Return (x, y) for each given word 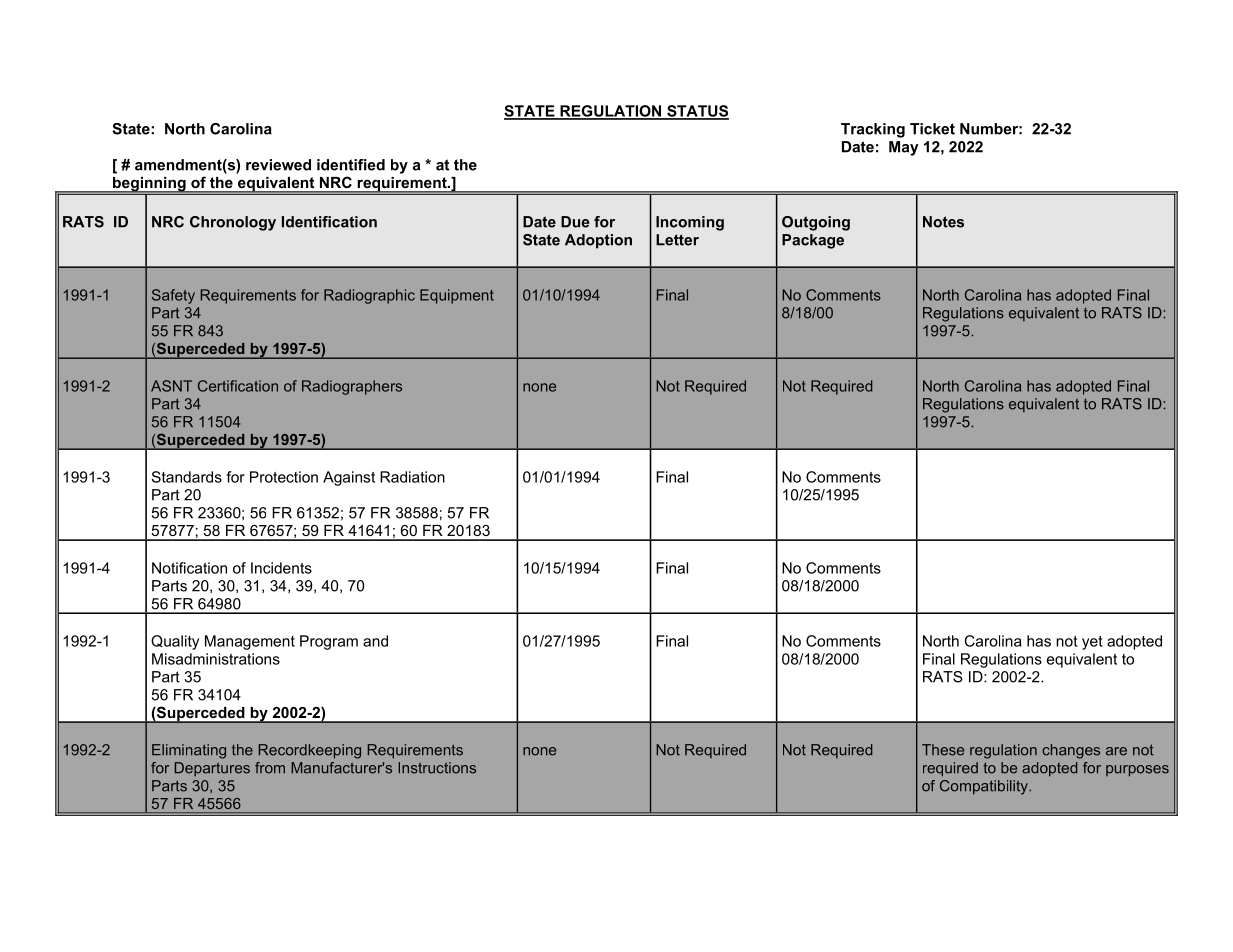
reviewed (278, 165)
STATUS (697, 112)
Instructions (437, 768)
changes (1071, 751)
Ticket (932, 129)
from (270, 768)
